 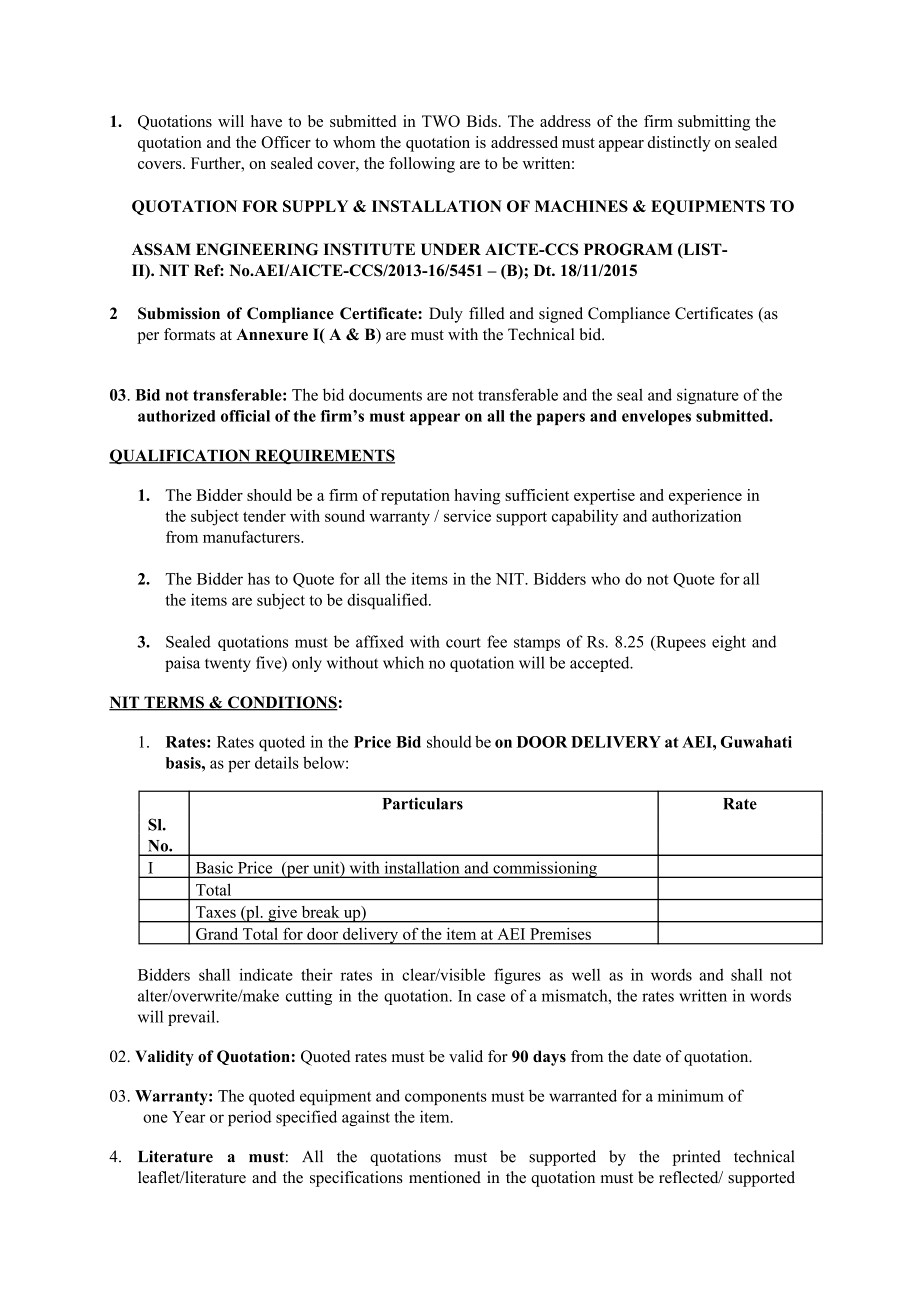 What do you see at coordinates (679, 144) in the screenshot?
I see `distinctly` at bounding box center [679, 144].
